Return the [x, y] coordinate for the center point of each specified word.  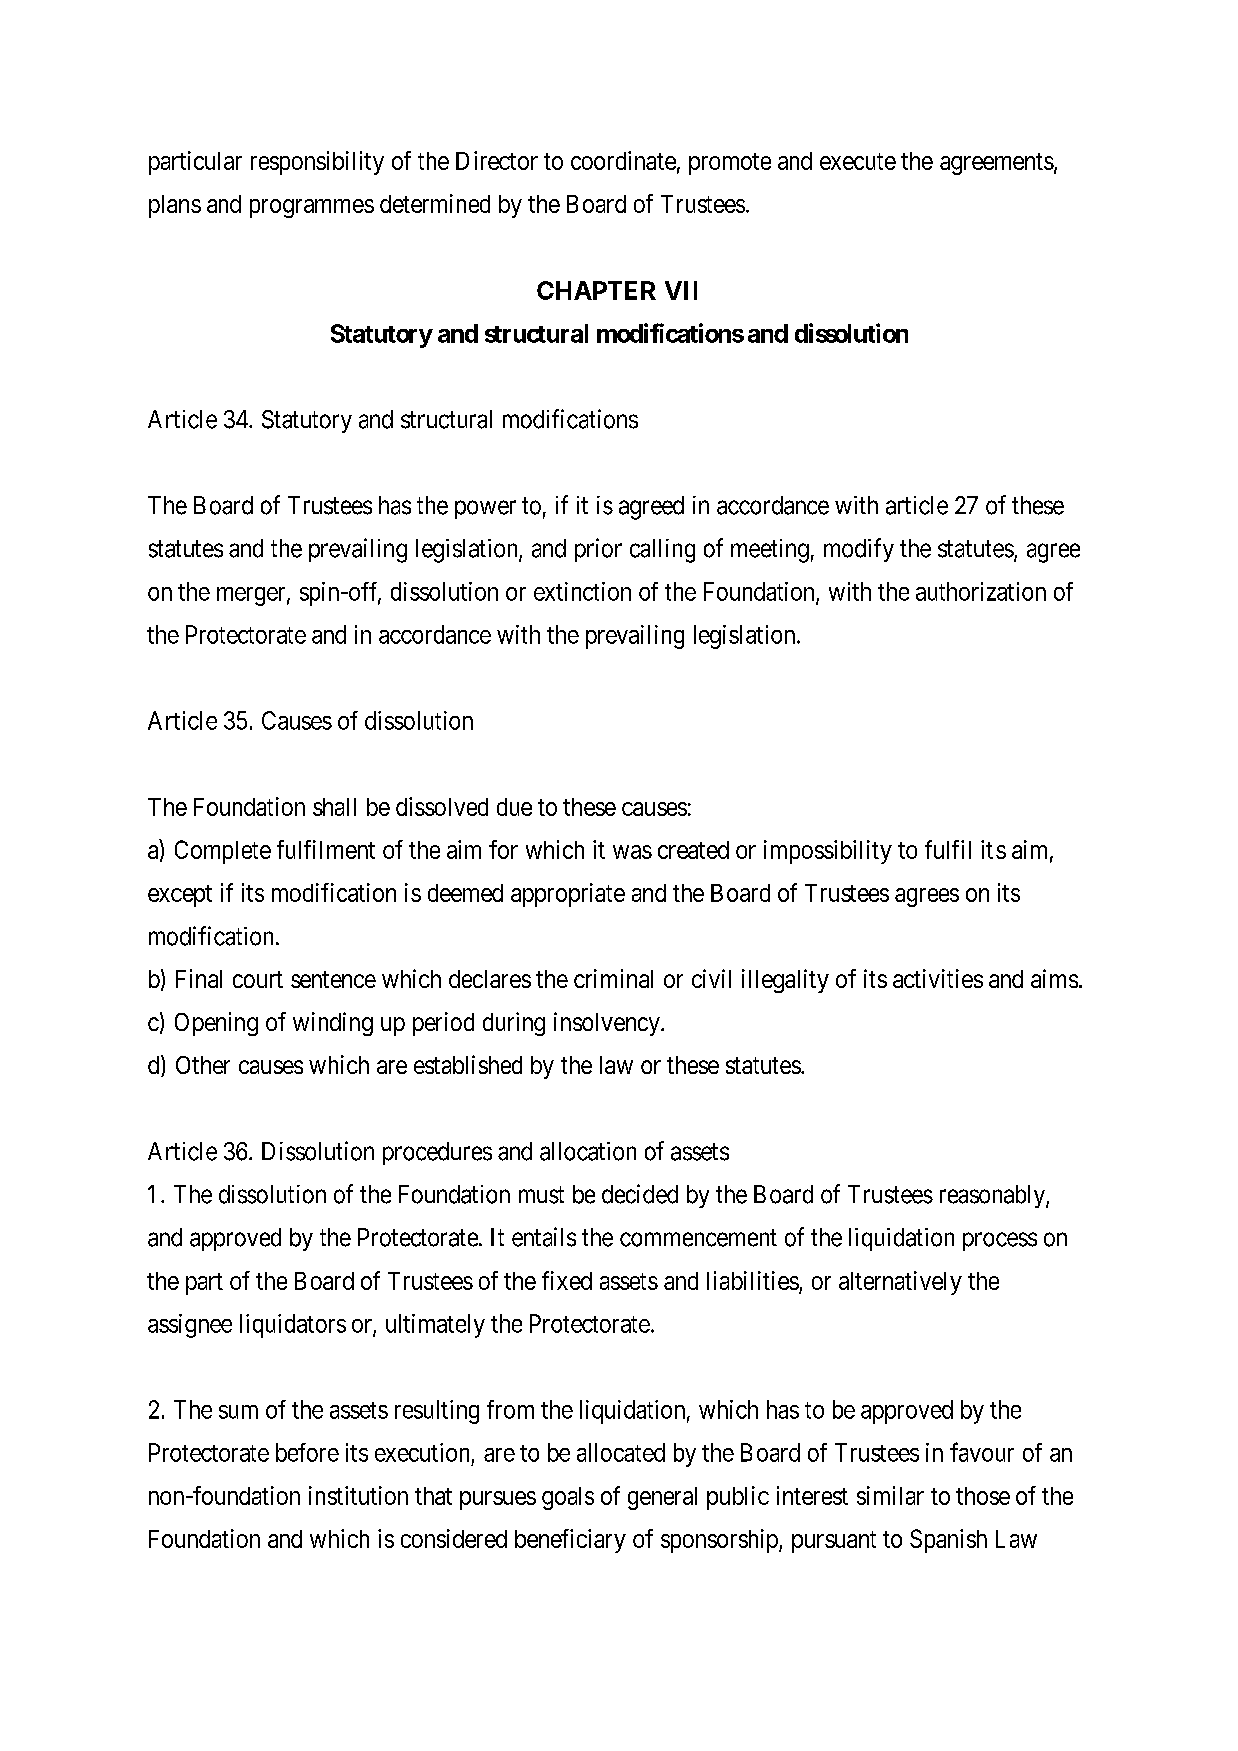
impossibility [828, 852]
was [632, 852]
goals [568, 1498]
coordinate [623, 160]
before [307, 1452]
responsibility [317, 163]
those [983, 1496]
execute [858, 161]
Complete [223, 852]
